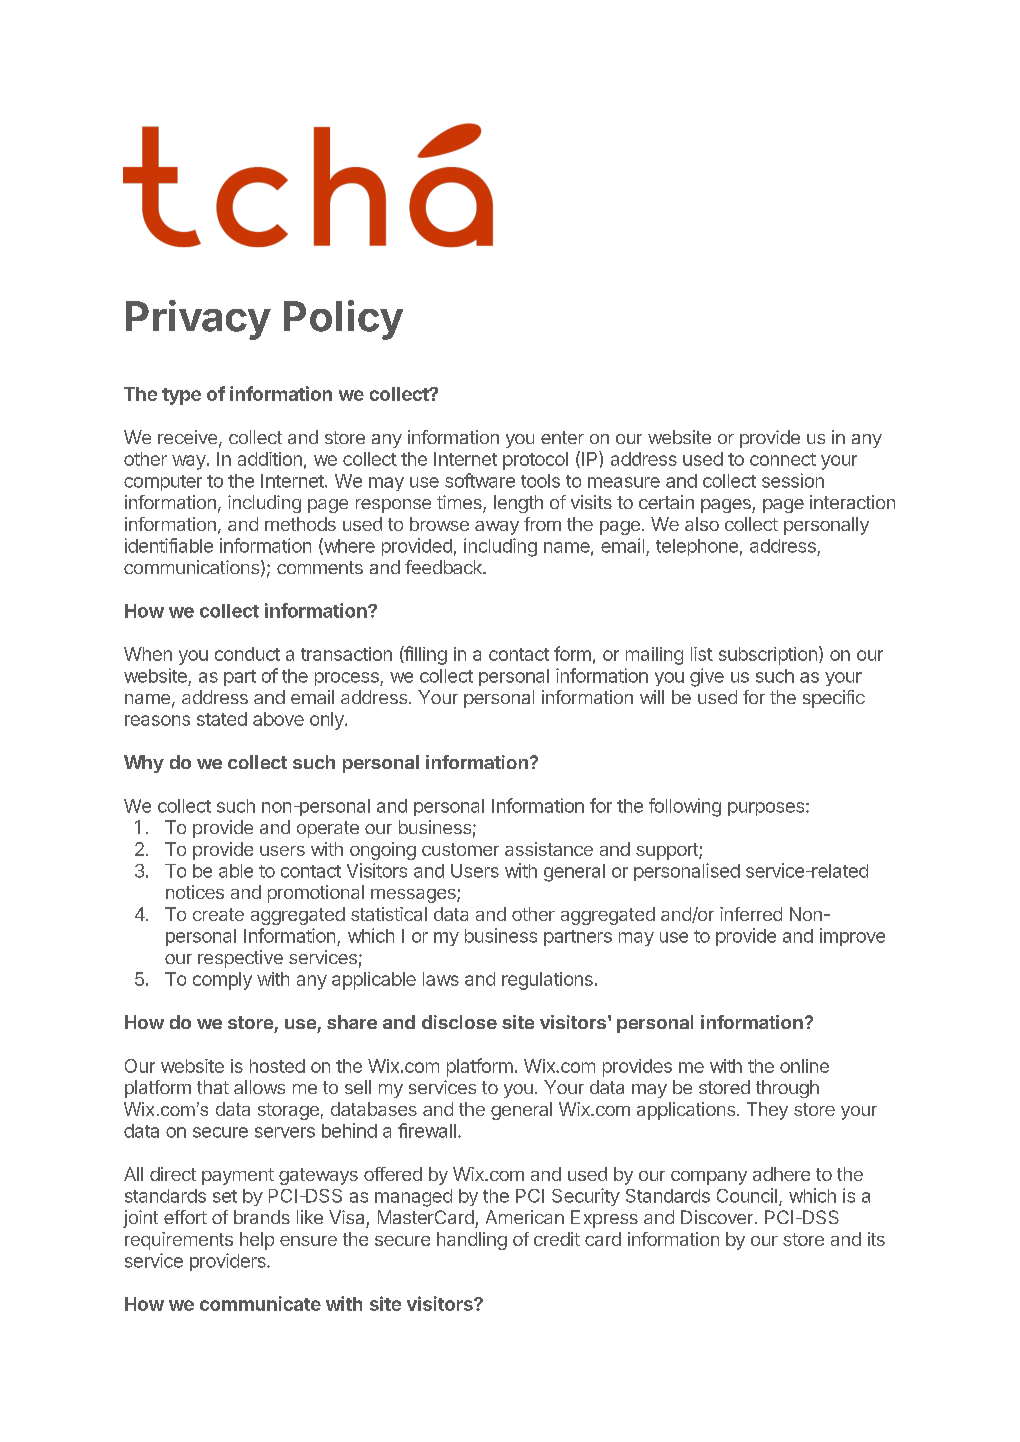 The width and height of the page is (1020, 1442). What do you see at coordinates (198, 320) in the page?
I see `Privacy` at bounding box center [198, 320].
